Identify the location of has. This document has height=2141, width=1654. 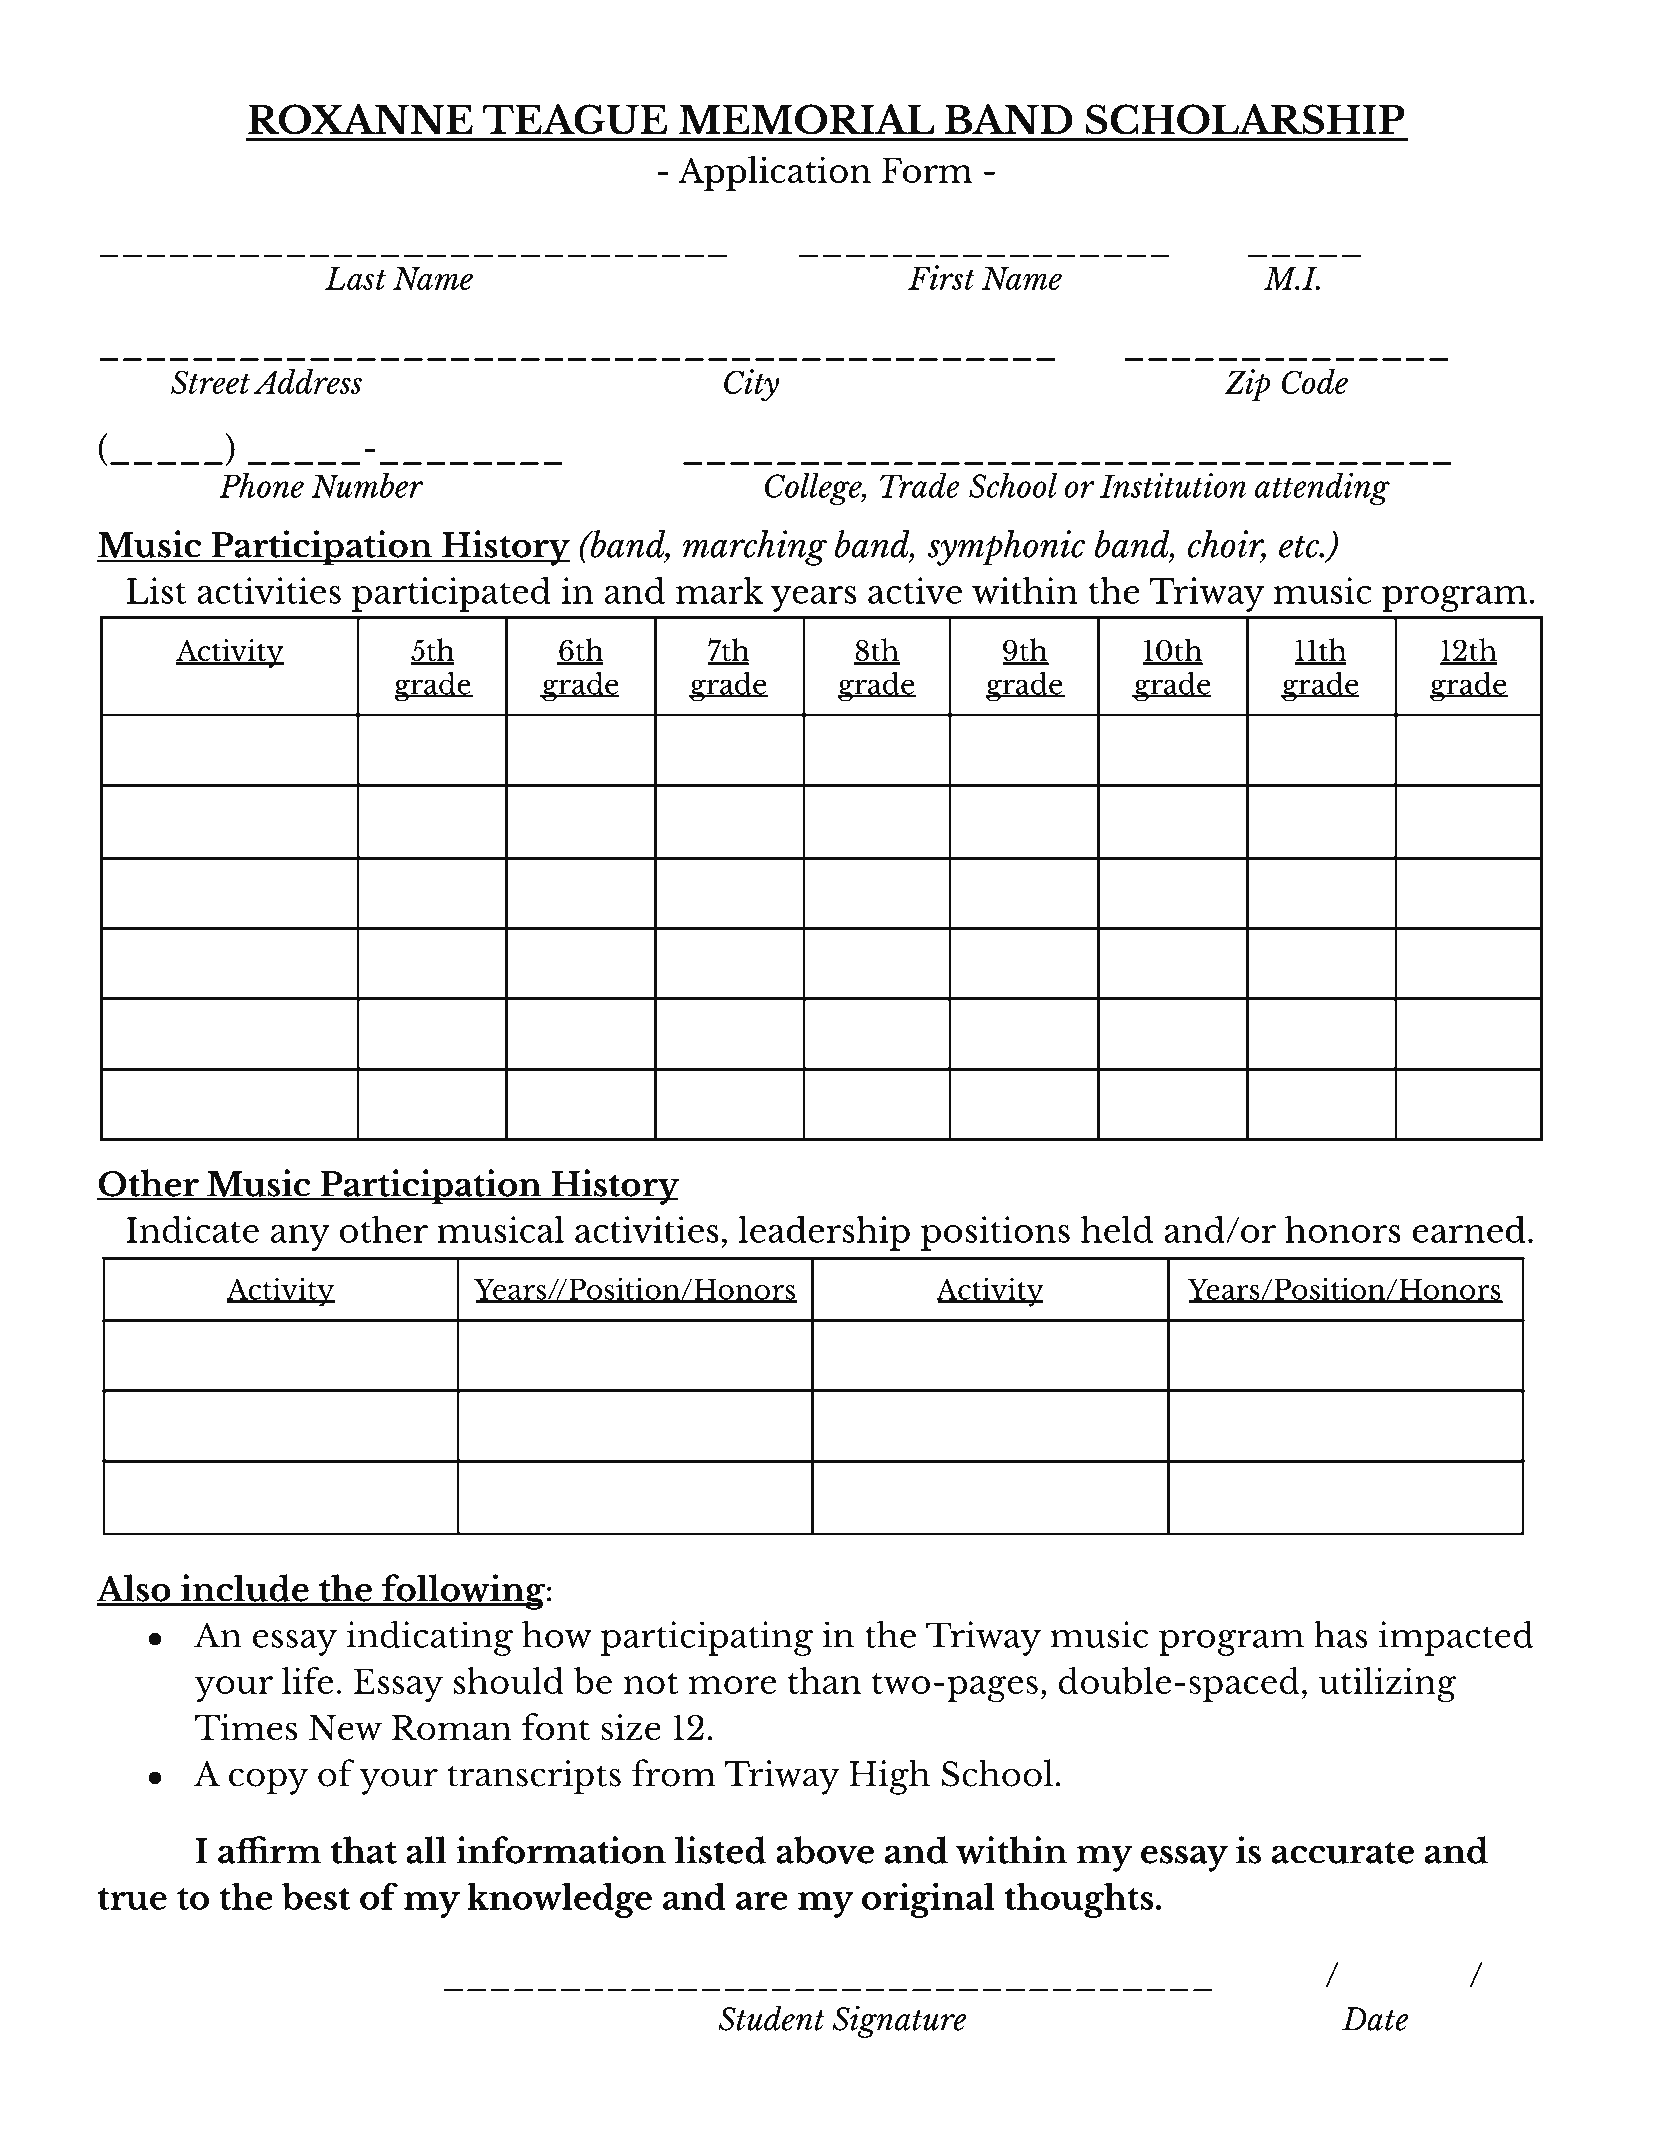
(1340, 1634).
